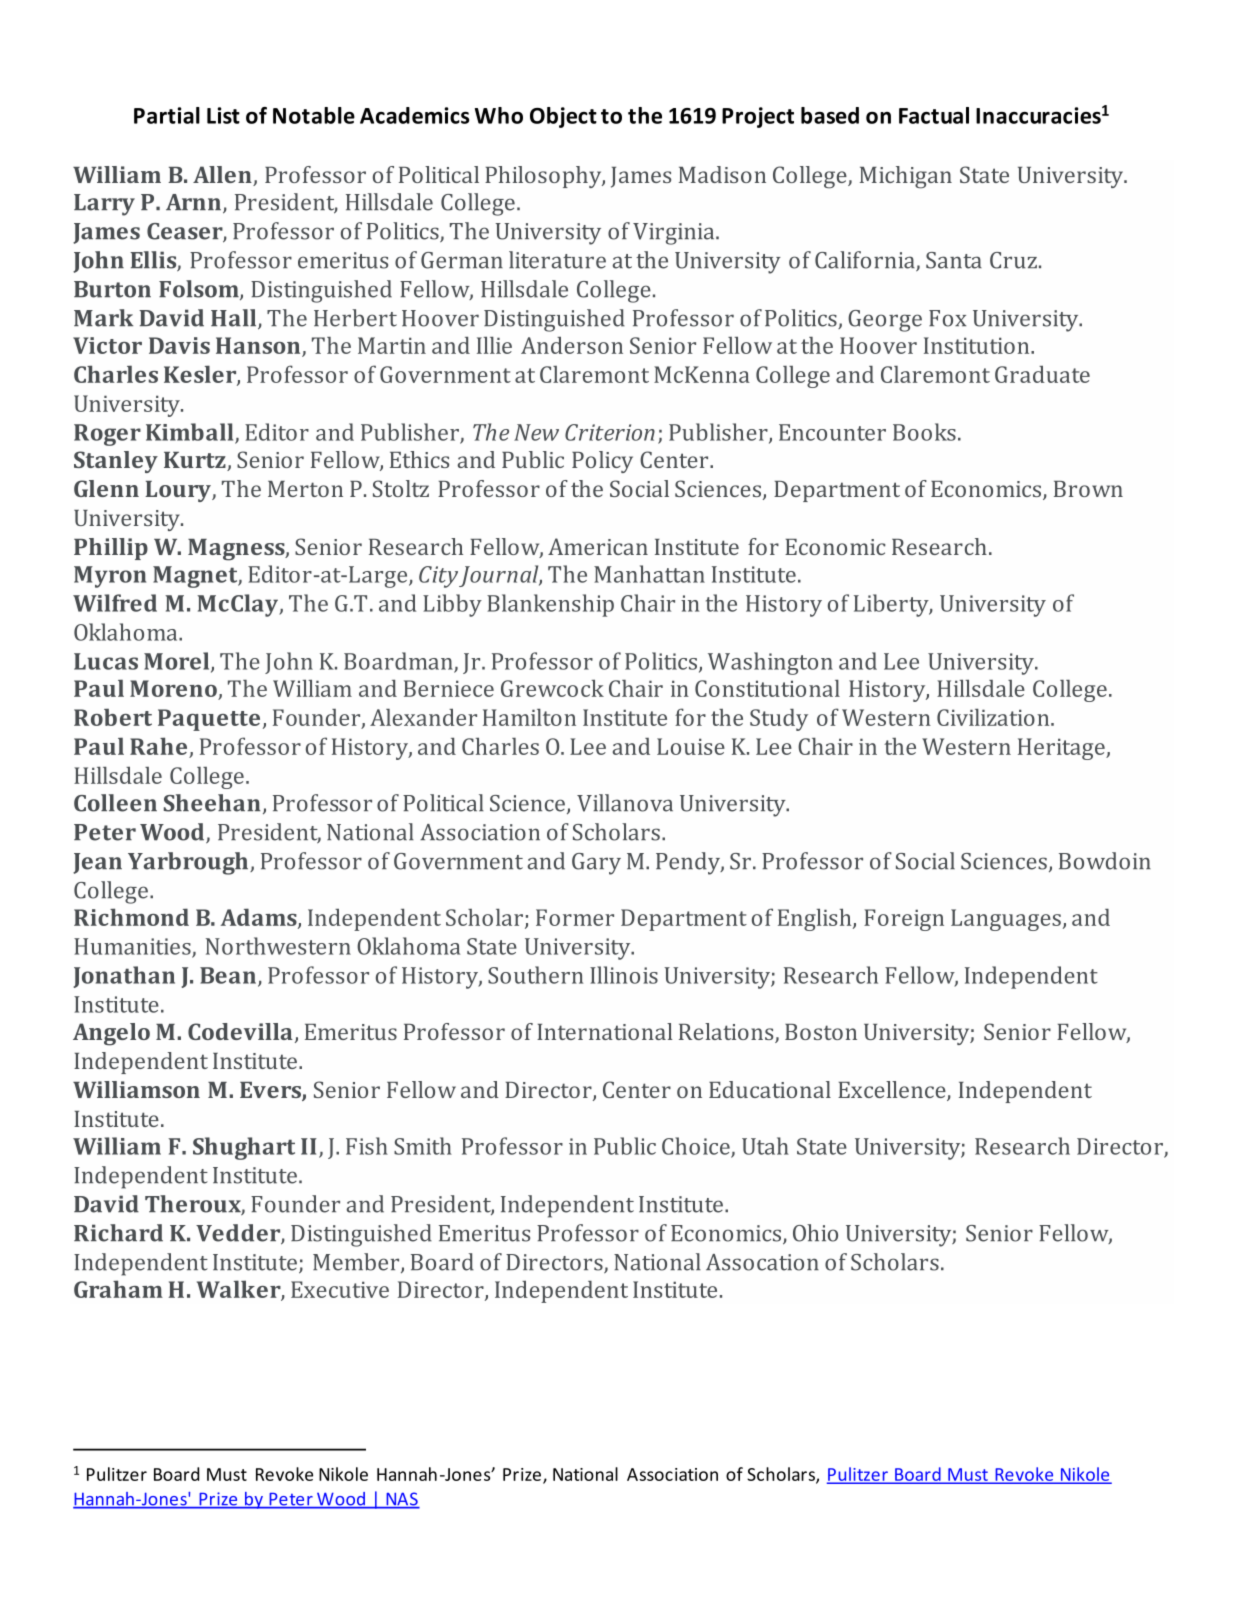 This document has height=1609, width=1243. What do you see at coordinates (1088, 489) in the document?
I see `Brown` at bounding box center [1088, 489].
